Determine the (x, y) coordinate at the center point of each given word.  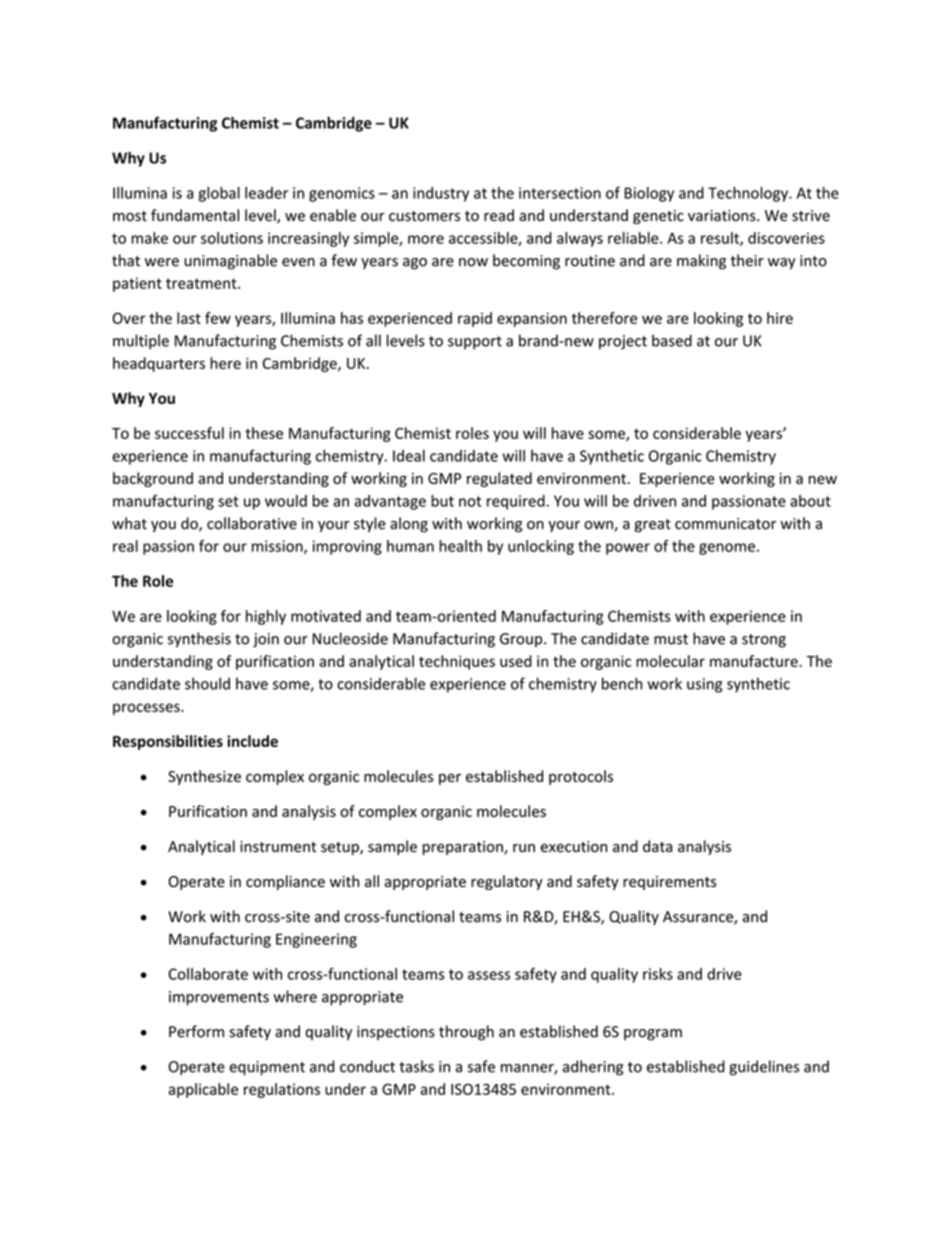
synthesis (199, 640)
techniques (457, 662)
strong (764, 641)
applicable (203, 1090)
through (466, 1033)
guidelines (764, 1068)
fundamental (195, 215)
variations (723, 216)
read (499, 215)
